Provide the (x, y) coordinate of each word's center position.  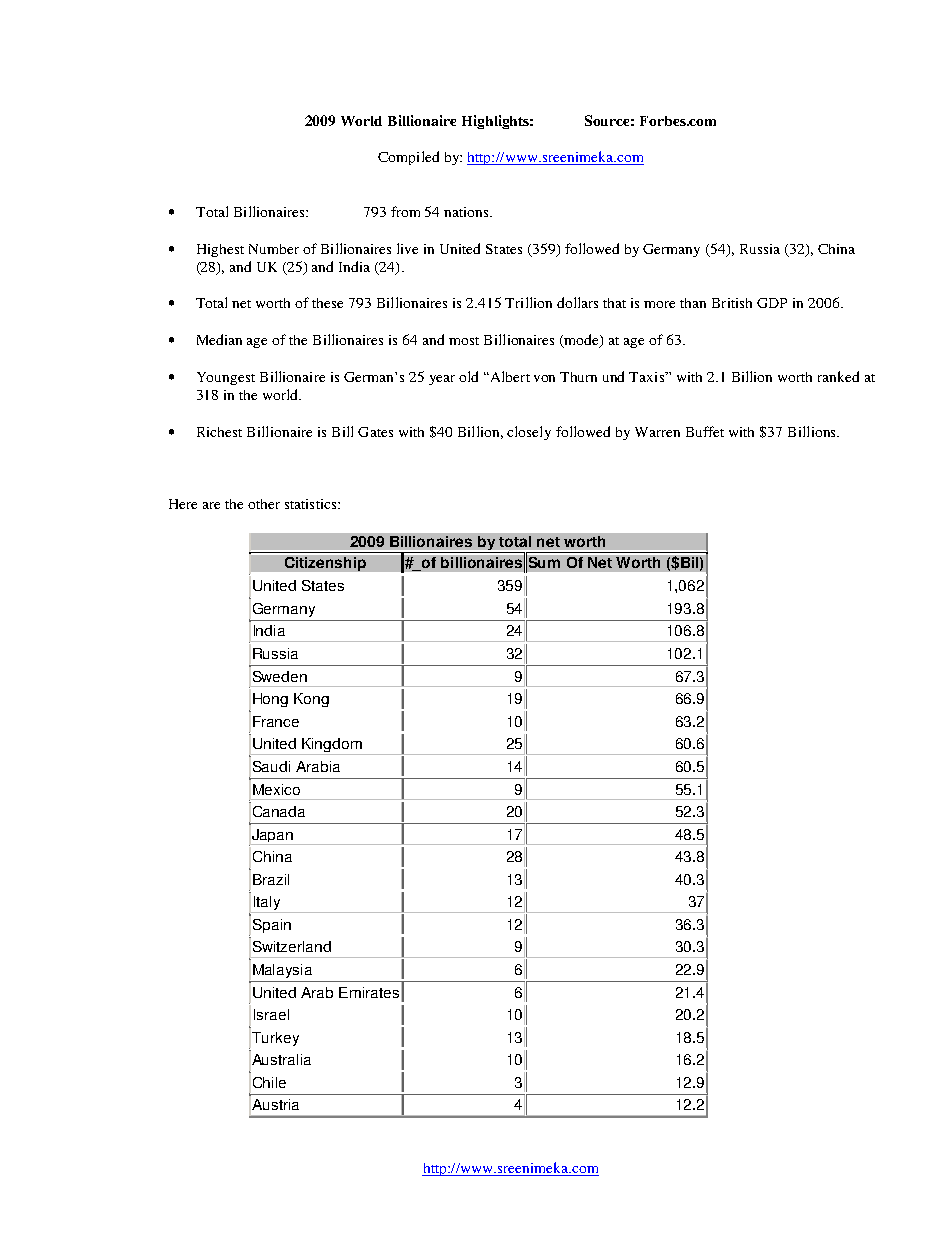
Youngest (226, 378)
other (264, 504)
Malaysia (282, 971)
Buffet (705, 431)
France (276, 721)
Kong (311, 700)
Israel (271, 1014)
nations (468, 212)
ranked (838, 376)
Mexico (276, 789)
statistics (312, 504)
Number (274, 249)
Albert (509, 376)
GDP (772, 303)
